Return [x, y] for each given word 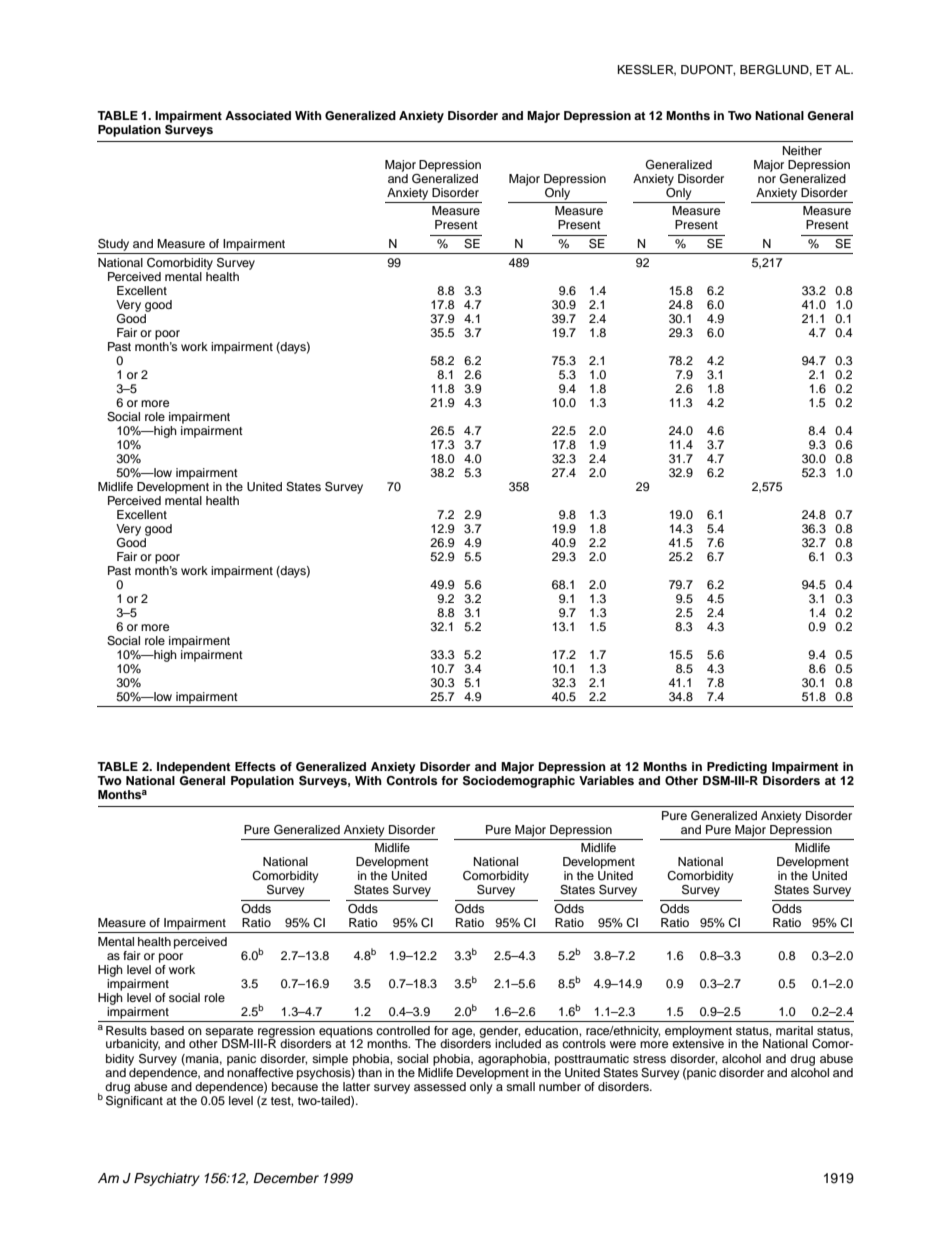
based [167, 1030]
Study [113, 245]
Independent [194, 768]
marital [794, 1030]
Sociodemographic [519, 782]
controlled [403, 1030]
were [623, 1044]
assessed [440, 1086]
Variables [606, 780]
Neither [802, 150]
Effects [255, 766]
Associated [258, 115]
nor [767, 179]
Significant [134, 1100]
